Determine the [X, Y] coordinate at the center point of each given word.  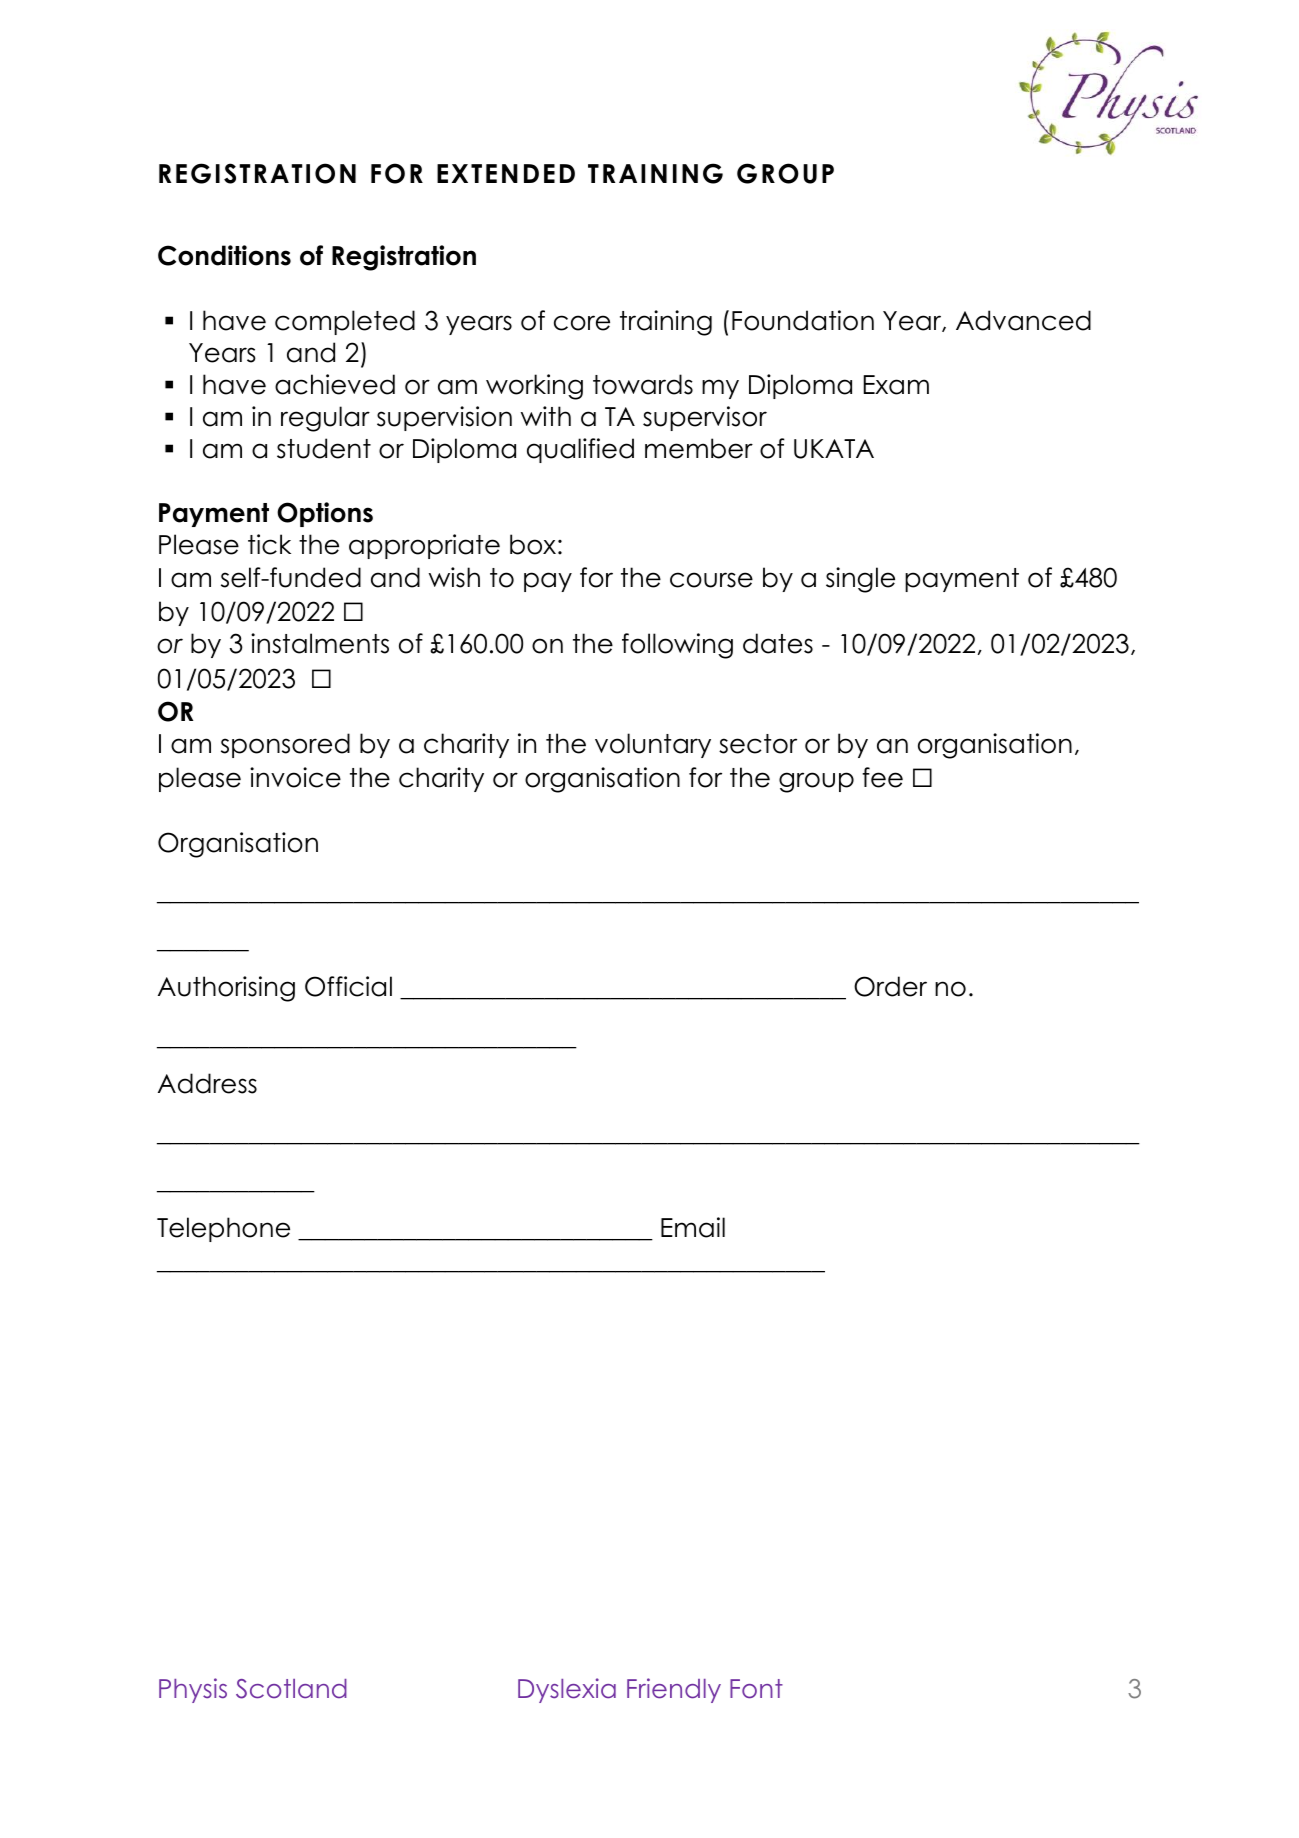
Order [890, 986]
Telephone [223, 1229]
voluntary [653, 745]
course [711, 580]
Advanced [1023, 320]
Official [348, 986]
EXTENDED [506, 173]
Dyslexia [567, 1690]
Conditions [224, 255]
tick [269, 544]
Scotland [291, 1689]
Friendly [674, 1690]
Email [693, 1227]
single [860, 580]
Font [756, 1689]
